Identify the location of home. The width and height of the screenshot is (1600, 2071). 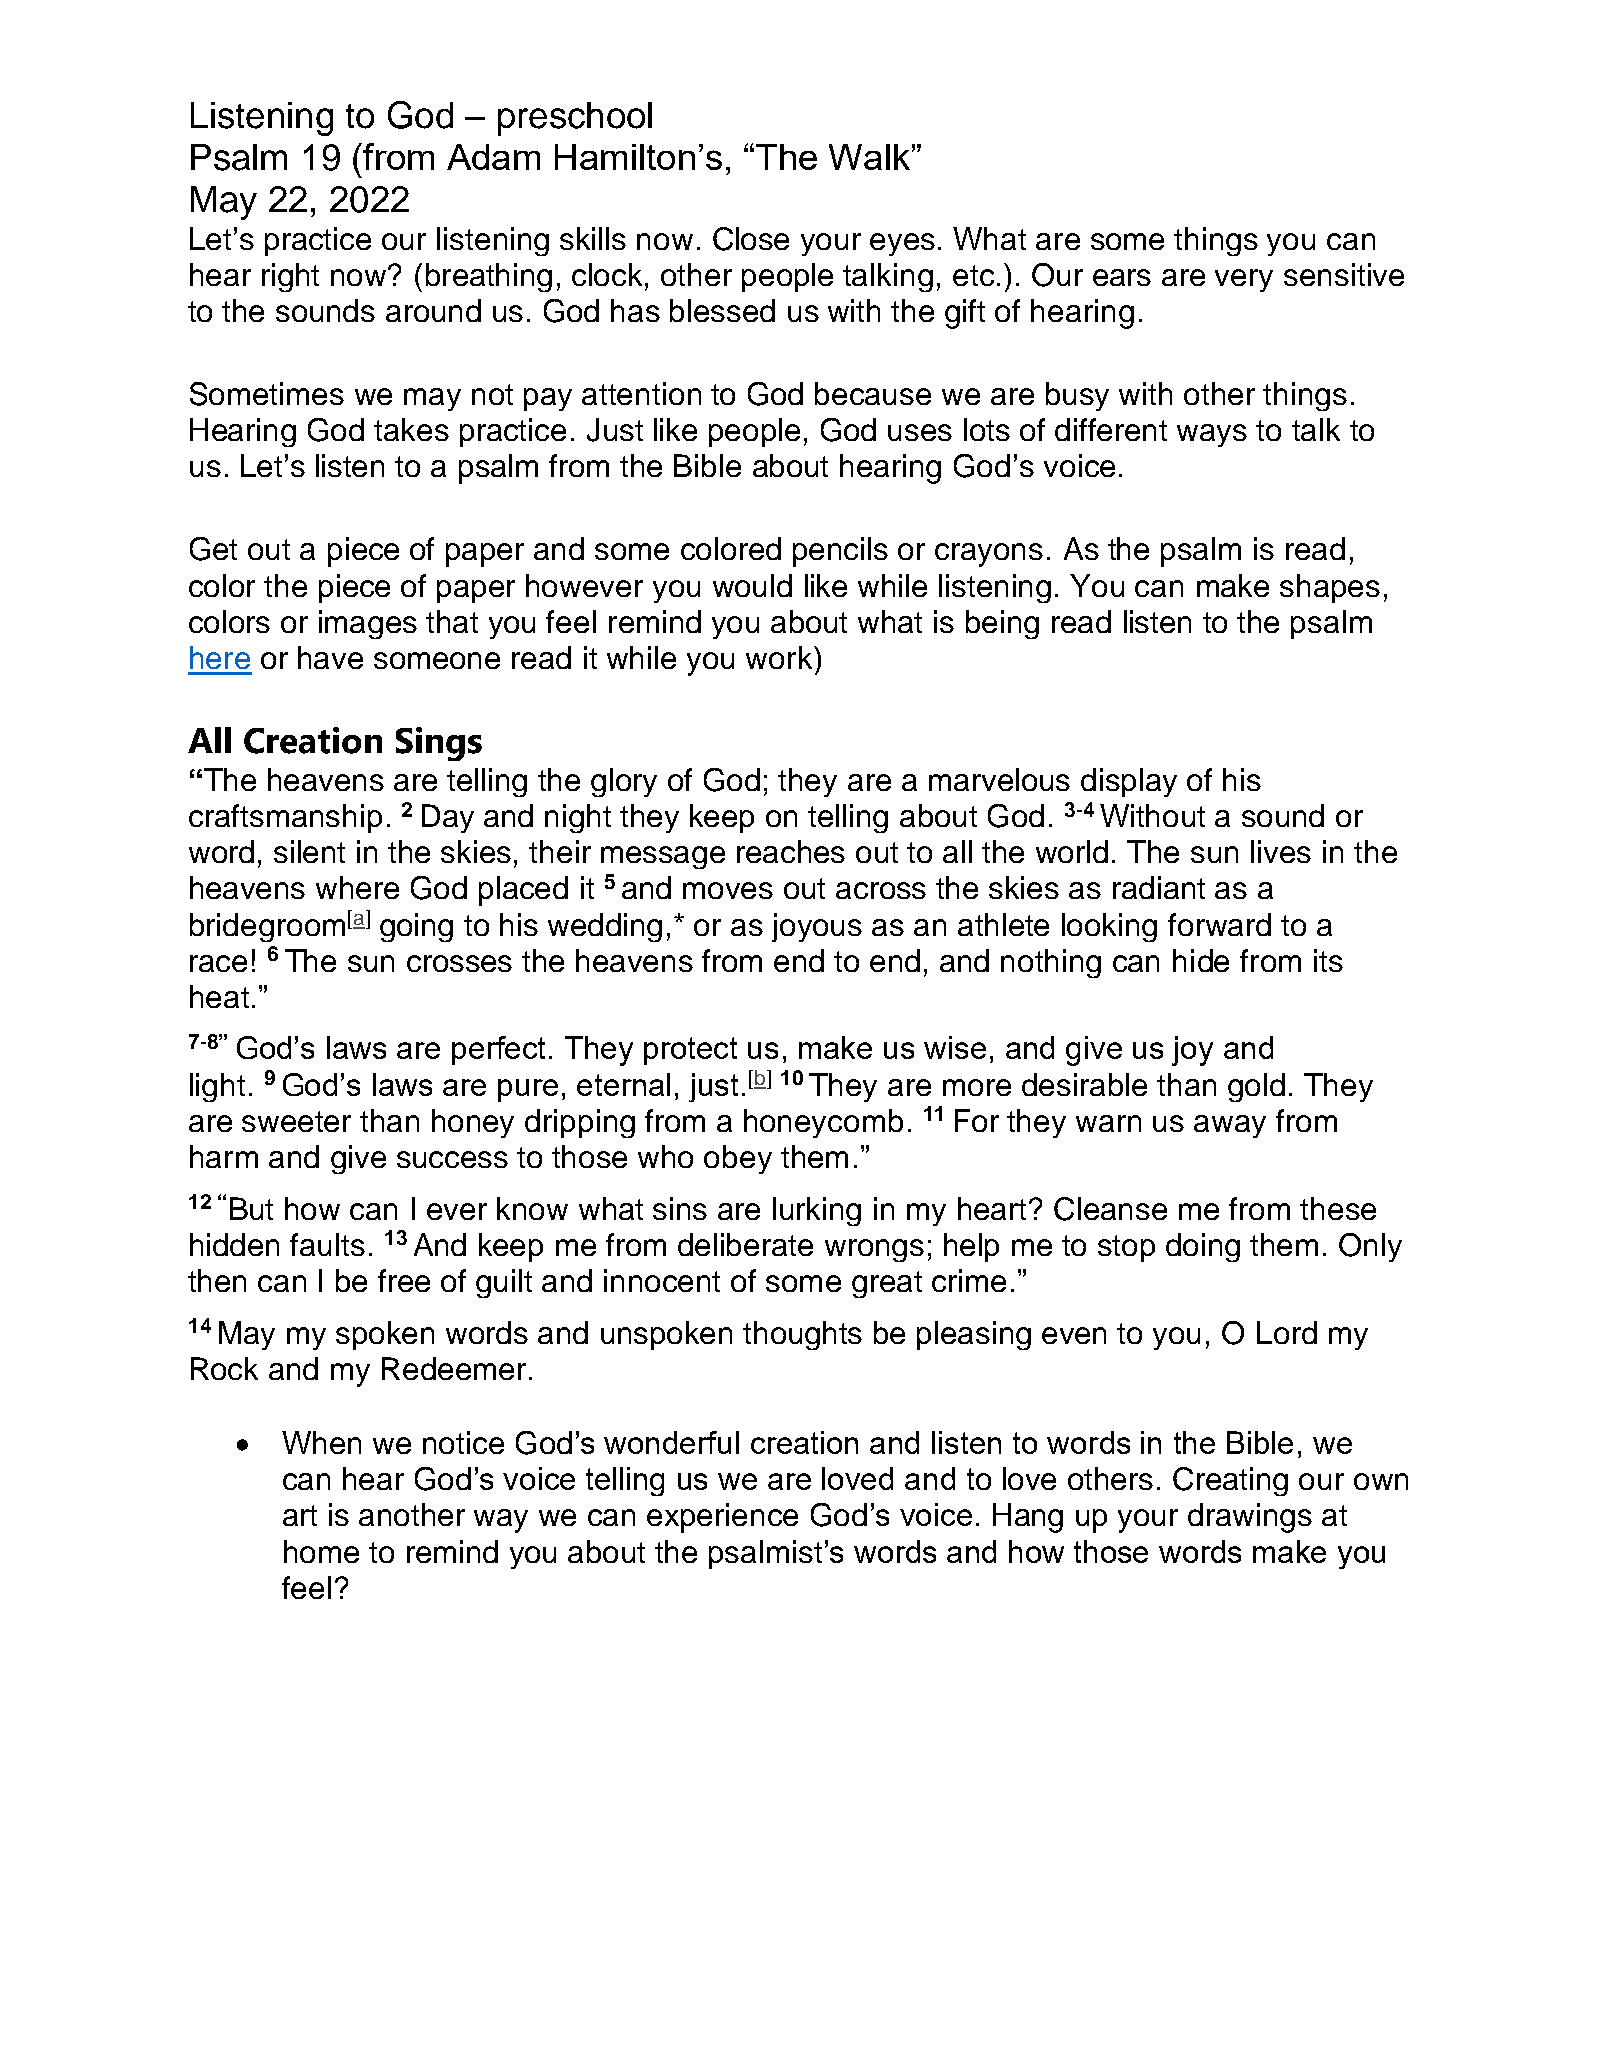
(321, 1551).
